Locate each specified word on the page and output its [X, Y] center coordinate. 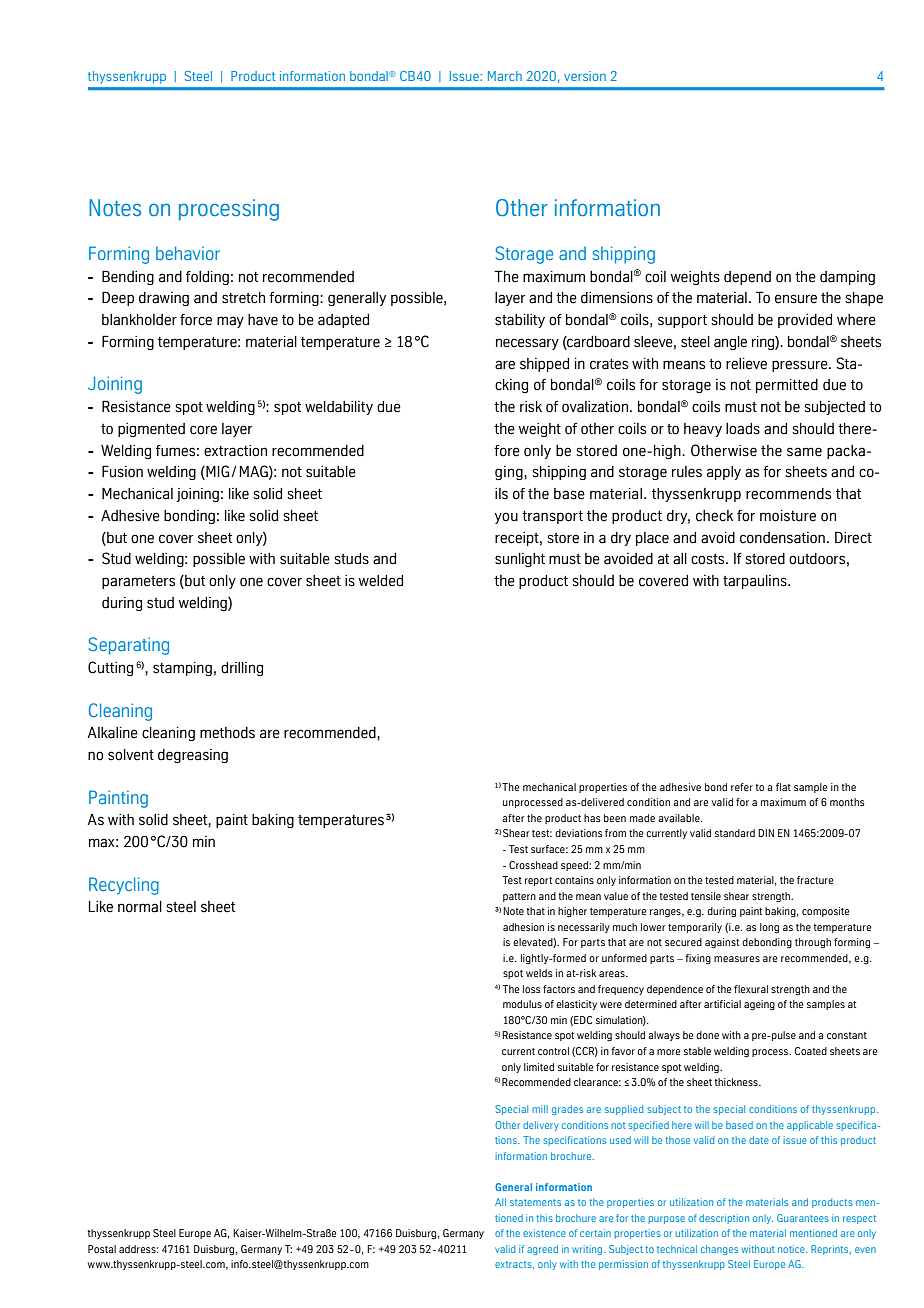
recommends [788, 494]
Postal [102, 1249]
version [585, 76]
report [538, 881]
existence [544, 1233]
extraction [235, 451]
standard [735, 833]
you [506, 518]
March [505, 76]
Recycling [124, 886]
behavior [188, 253]
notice [792, 1249]
